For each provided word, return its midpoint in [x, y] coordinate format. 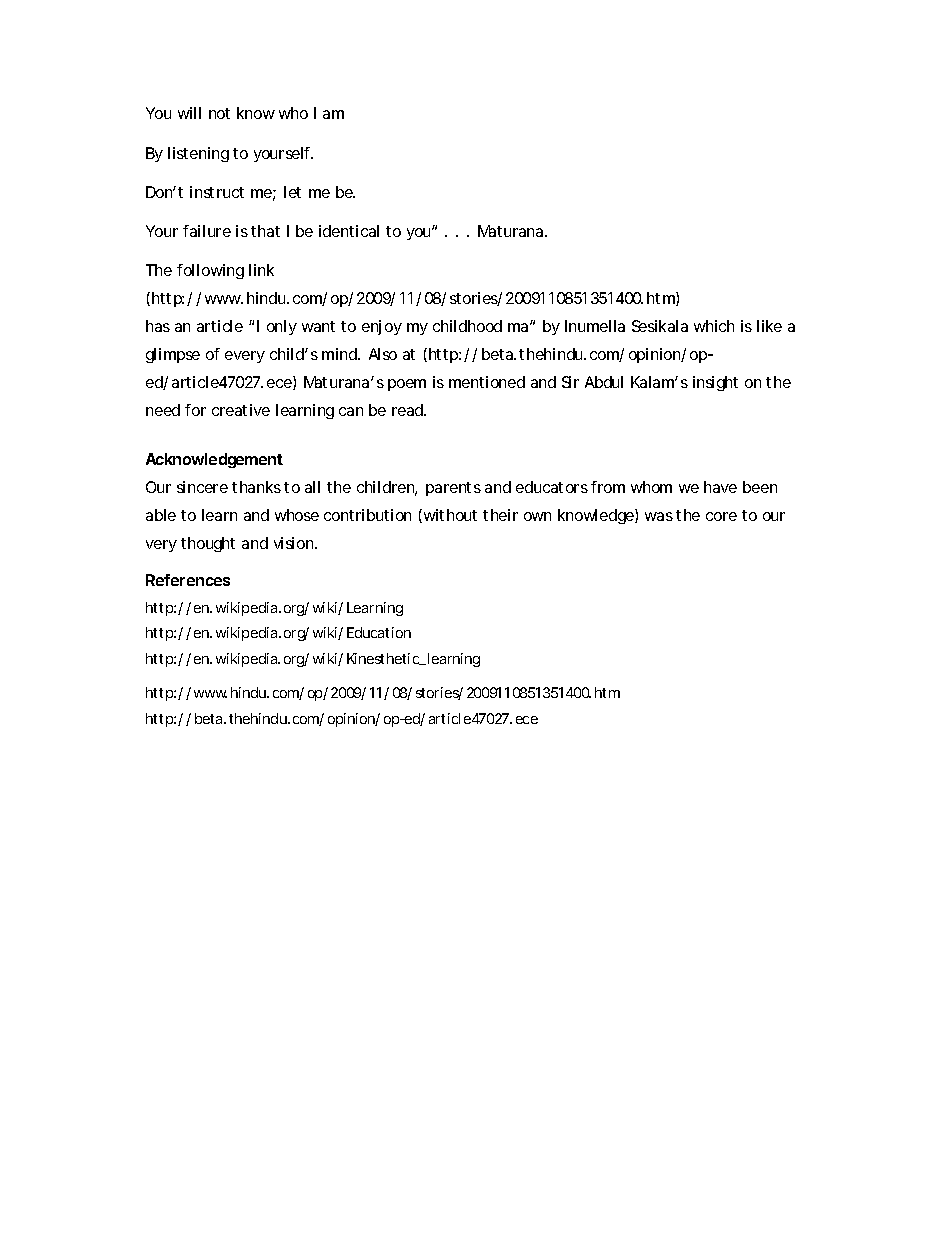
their [500, 515]
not [219, 113]
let [292, 192]
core [721, 516]
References [188, 580]
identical [349, 231]
